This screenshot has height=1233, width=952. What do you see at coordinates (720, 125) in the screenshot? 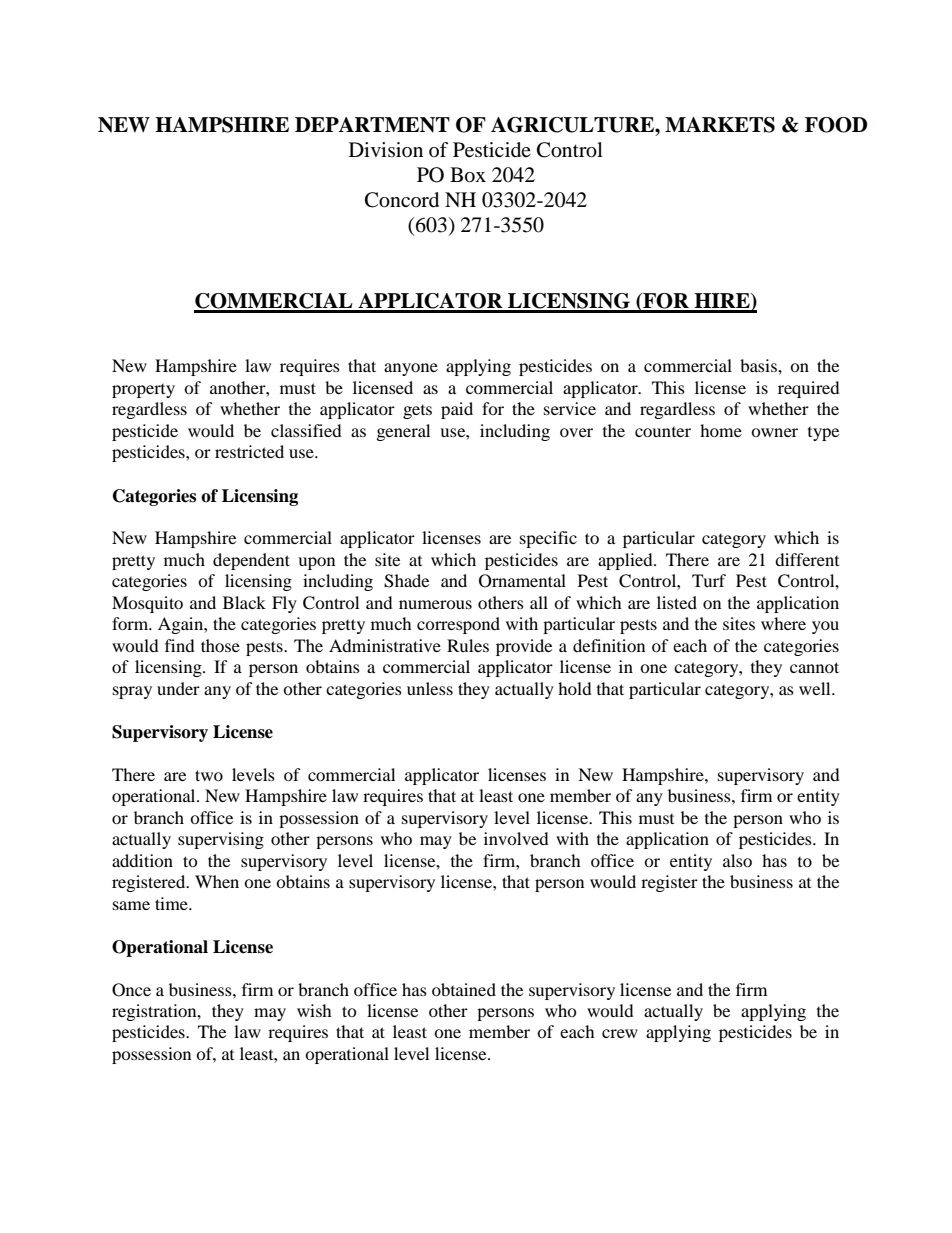
I see `MARKETS` at bounding box center [720, 125].
